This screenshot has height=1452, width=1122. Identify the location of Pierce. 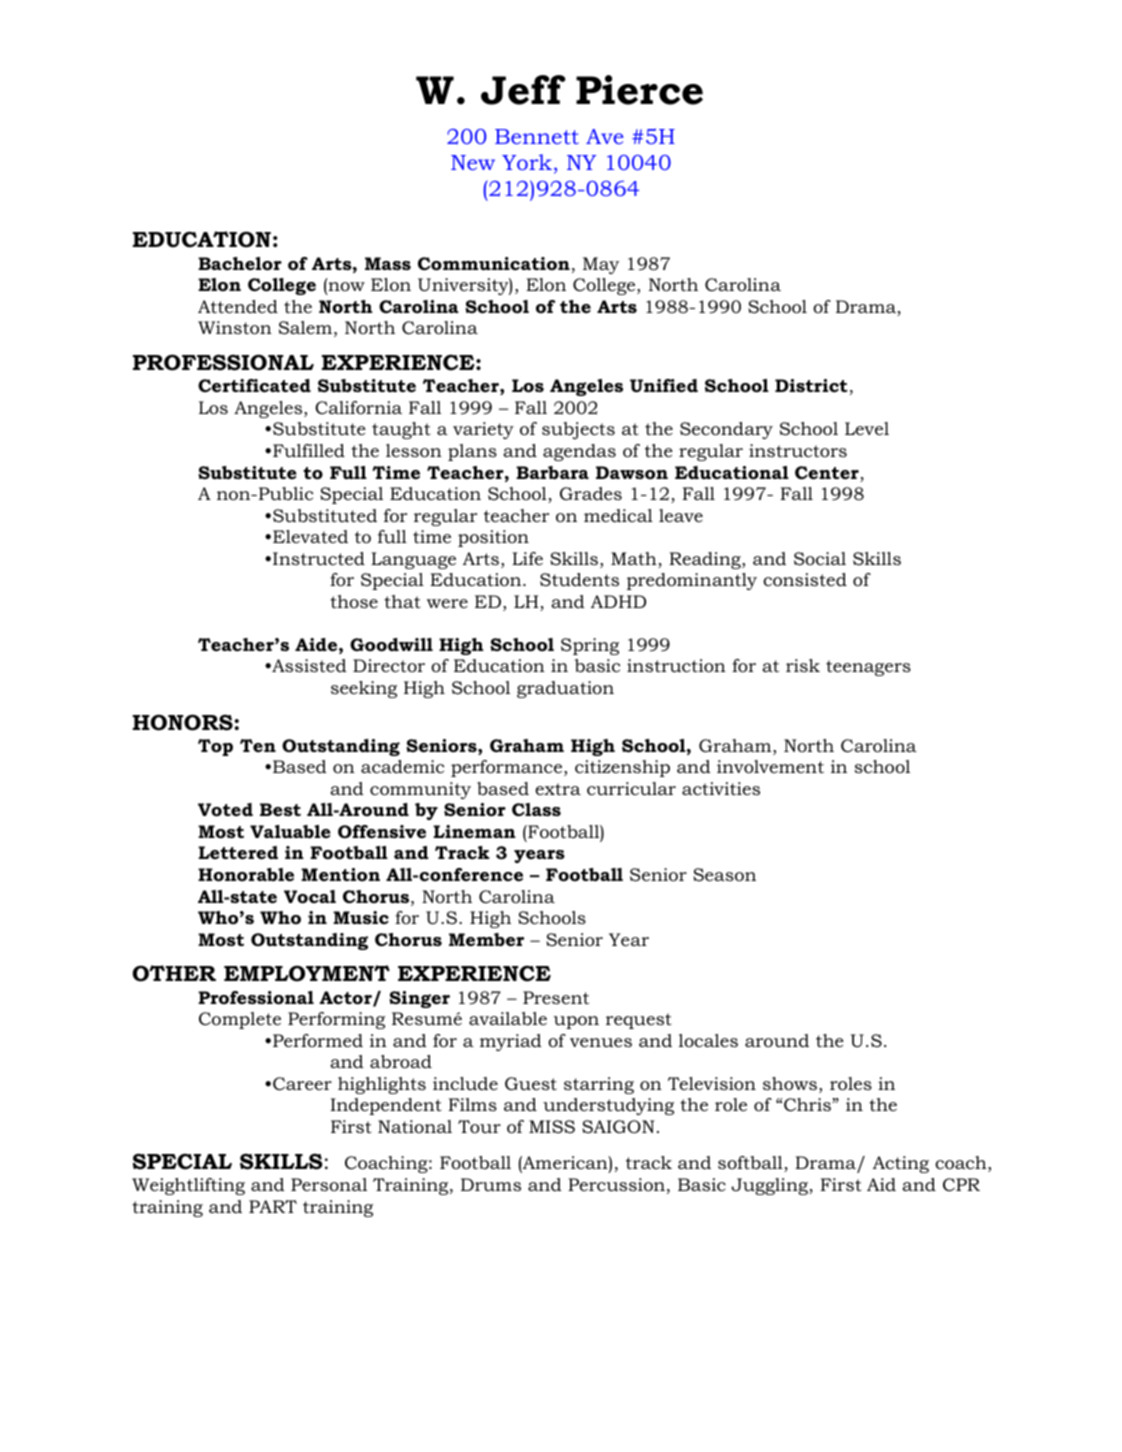
(639, 90).
